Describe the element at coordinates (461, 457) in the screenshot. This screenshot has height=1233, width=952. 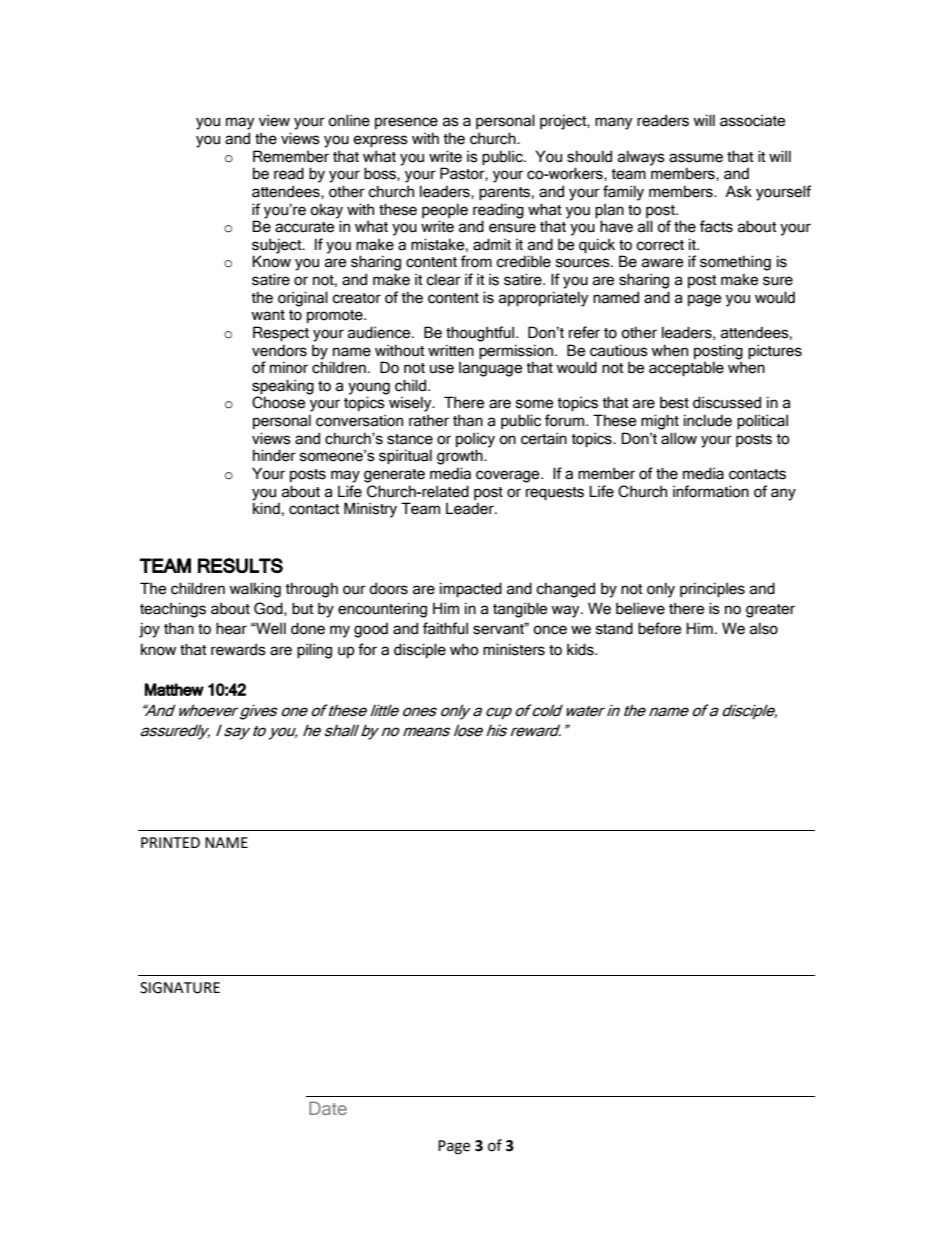
I see `growth` at that location.
